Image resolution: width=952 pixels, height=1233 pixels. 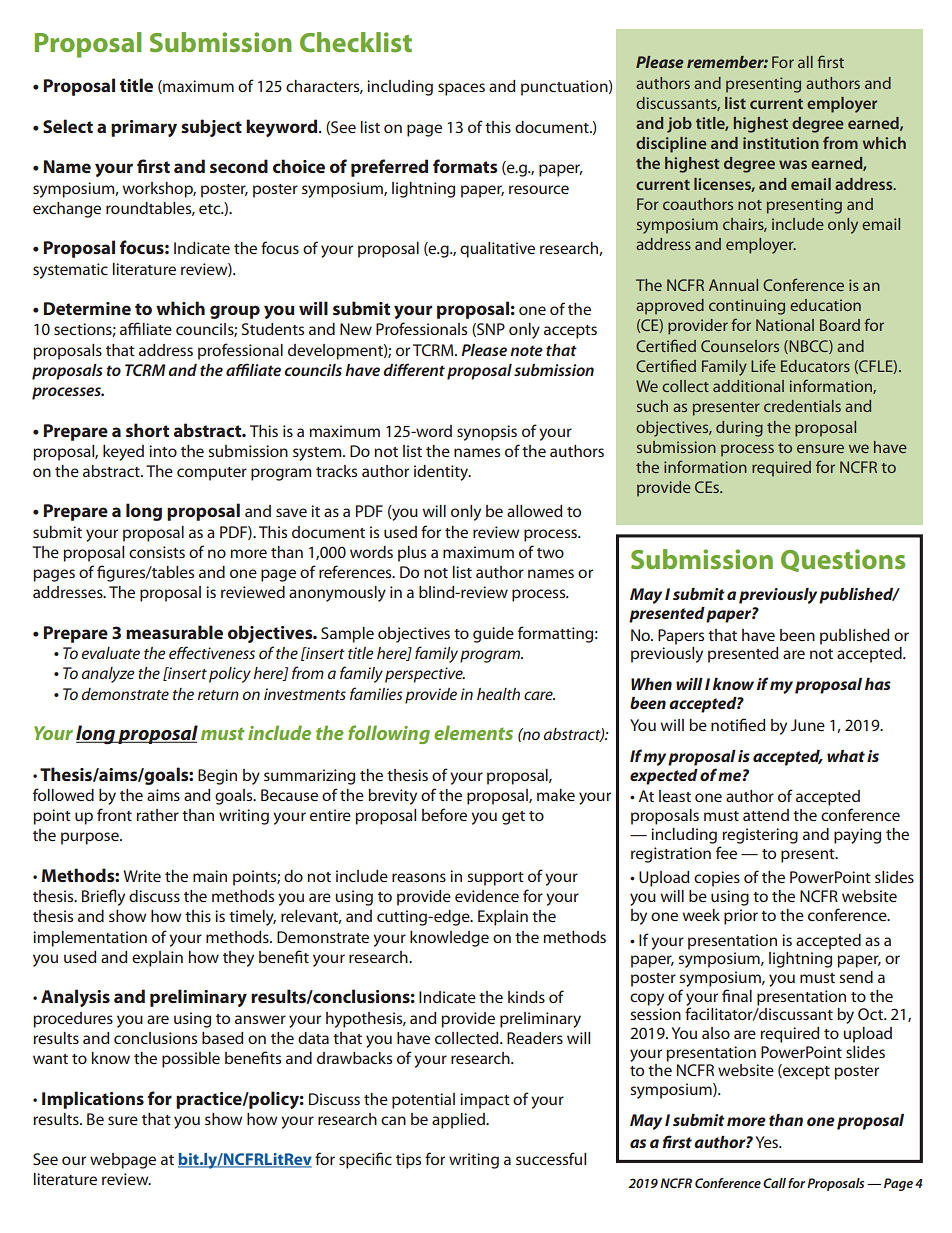 I want to click on before, so click(x=444, y=814).
